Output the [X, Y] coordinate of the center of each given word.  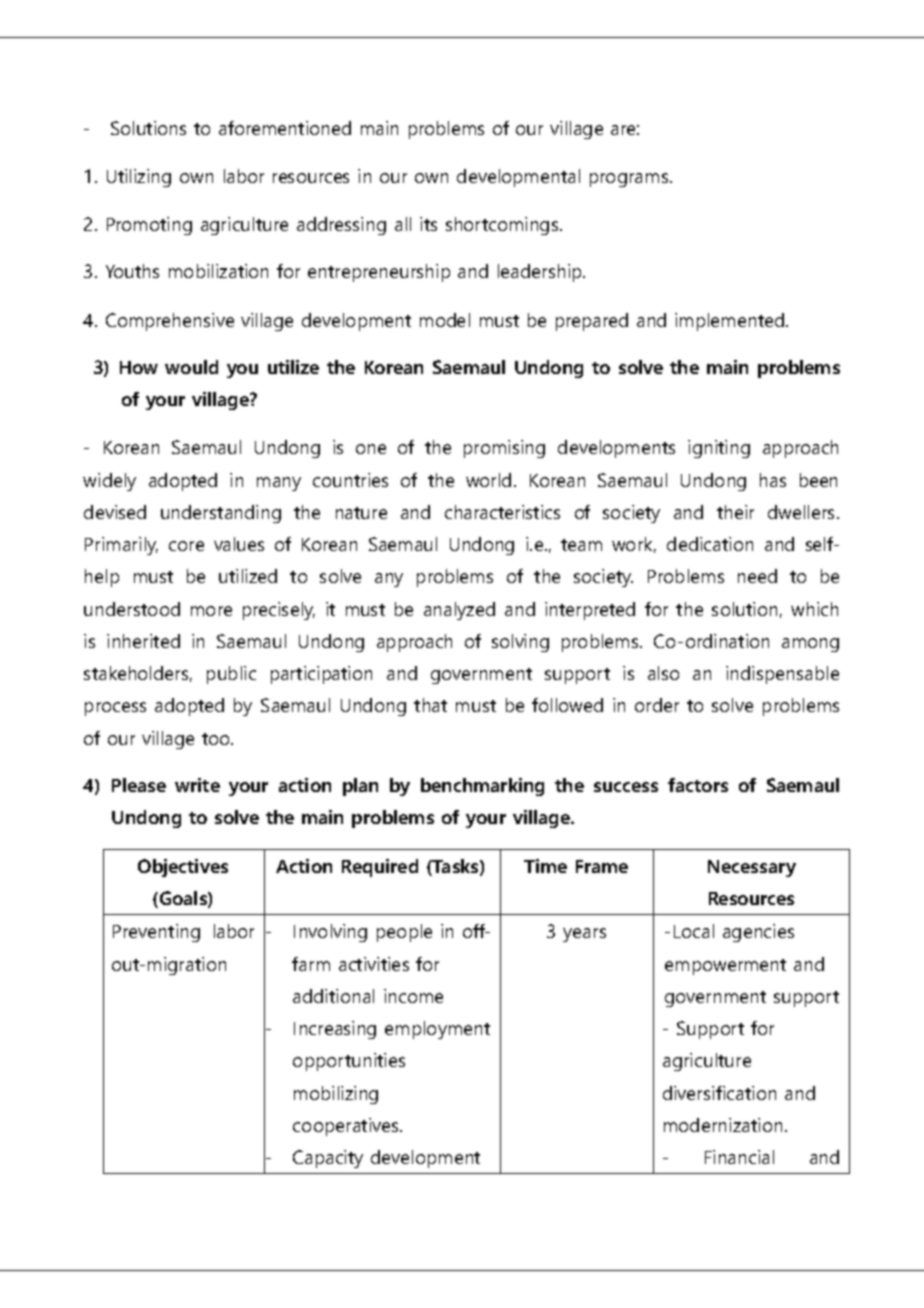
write [197, 785]
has [773, 480]
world [488, 480]
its [428, 224]
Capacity [328, 1159]
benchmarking [482, 787]
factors [698, 785]
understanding [221, 514]
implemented [731, 322]
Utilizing [139, 178]
